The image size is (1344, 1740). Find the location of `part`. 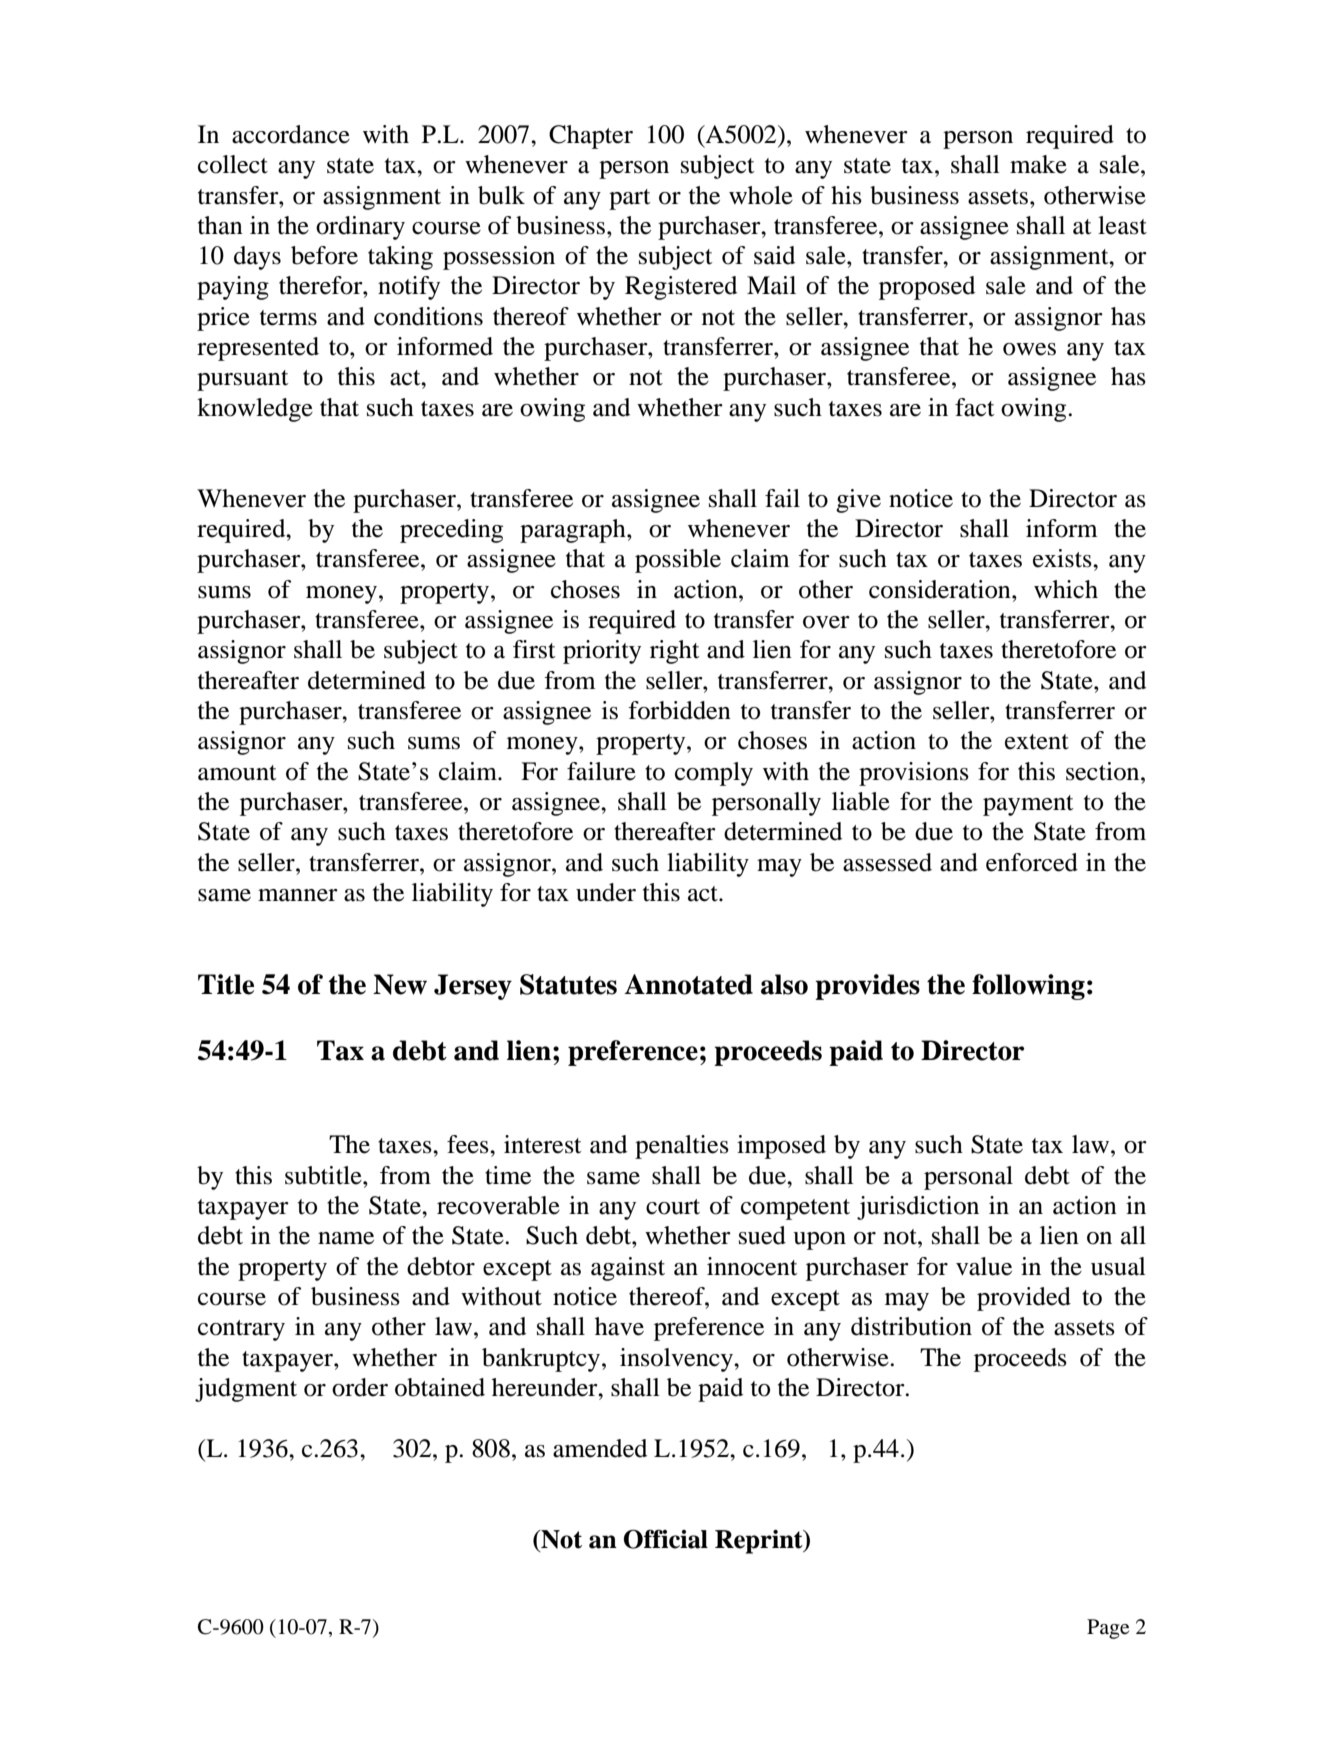

part is located at coordinates (630, 199).
